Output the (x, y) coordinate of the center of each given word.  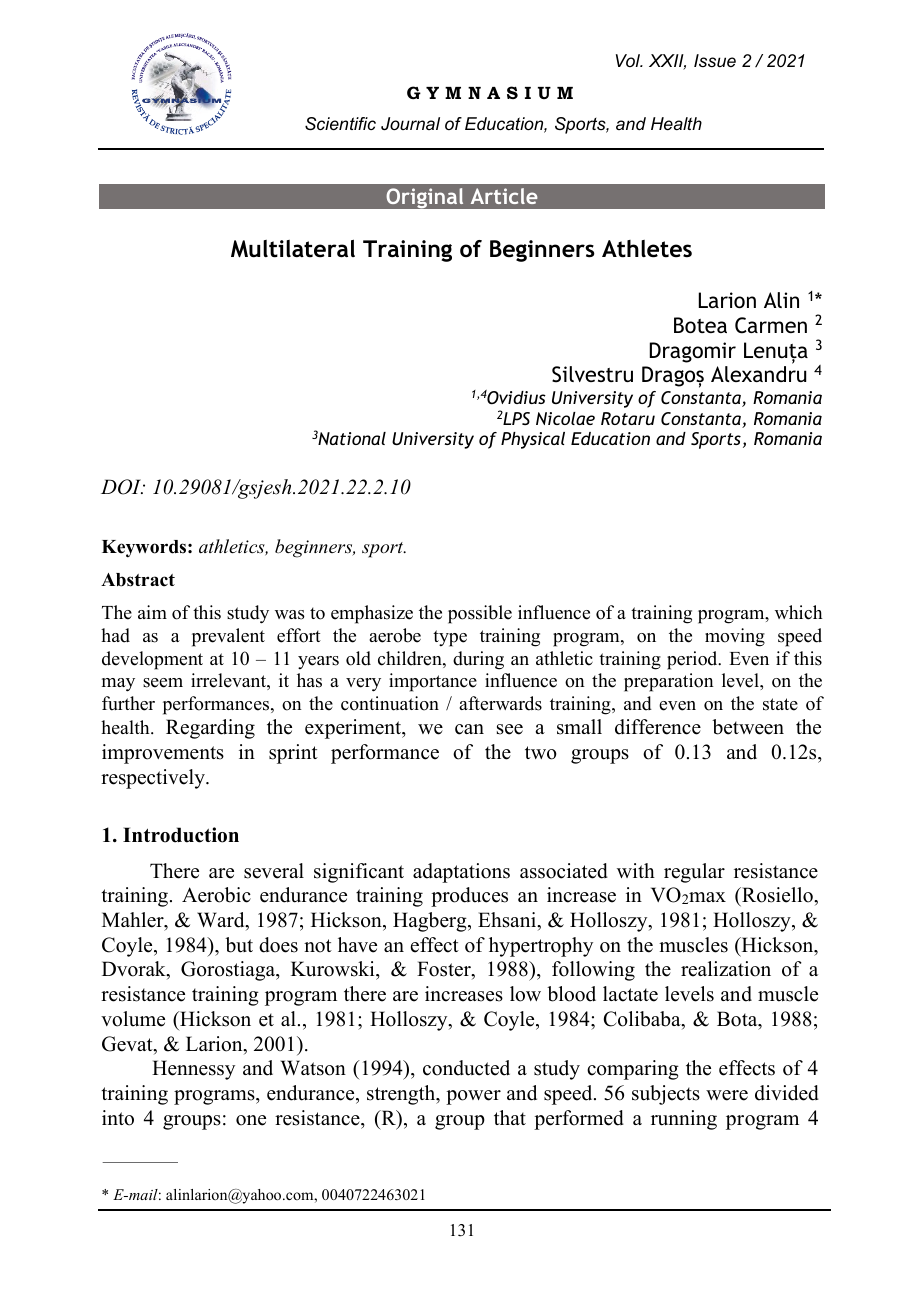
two (541, 753)
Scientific (340, 124)
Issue (715, 60)
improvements (163, 754)
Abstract (138, 580)
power (473, 1097)
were (727, 1095)
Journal (410, 123)
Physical (533, 440)
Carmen (771, 325)
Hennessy (193, 1070)
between (748, 727)
